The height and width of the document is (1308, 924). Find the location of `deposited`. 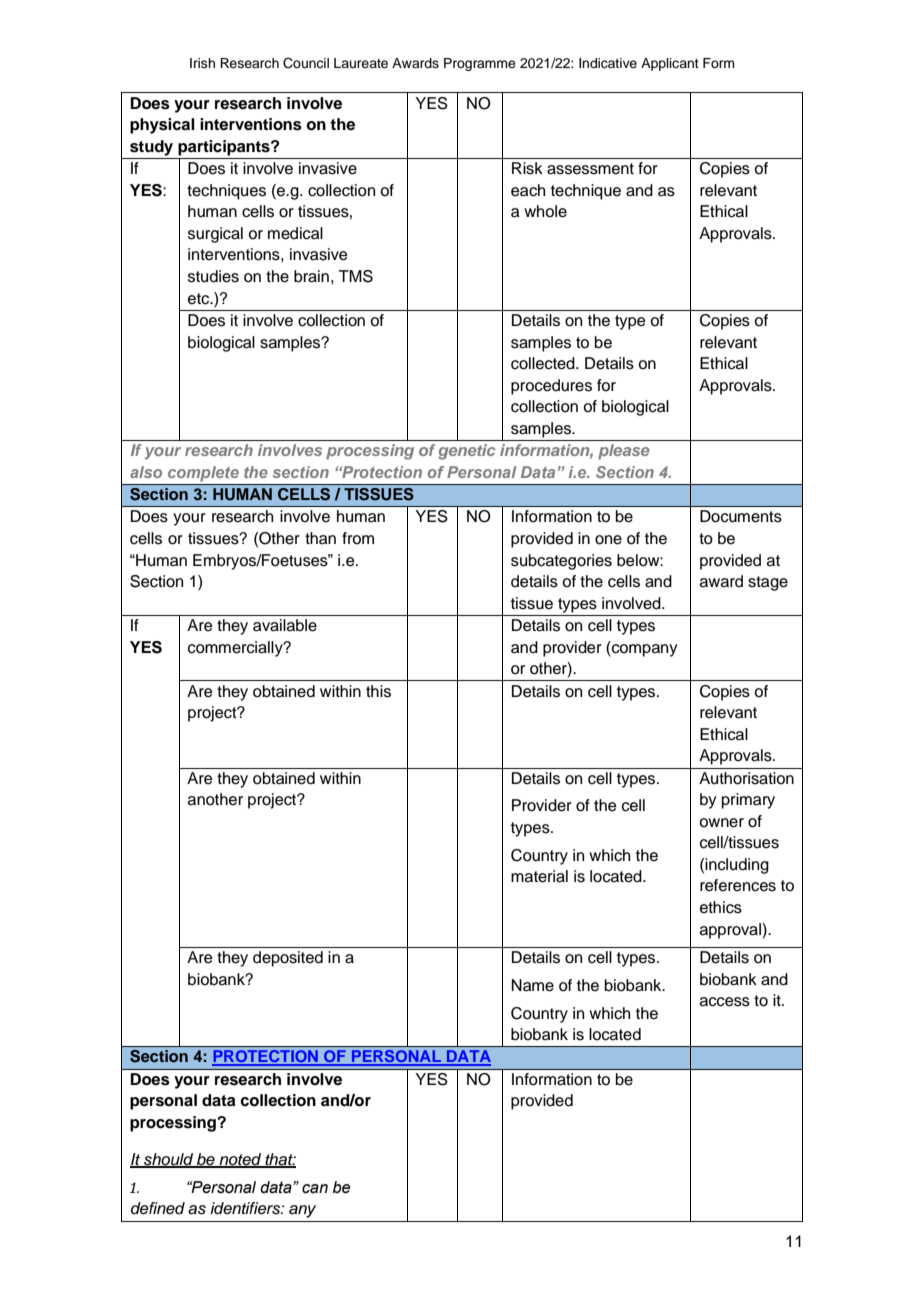

deposited is located at coordinates (288, 959).
